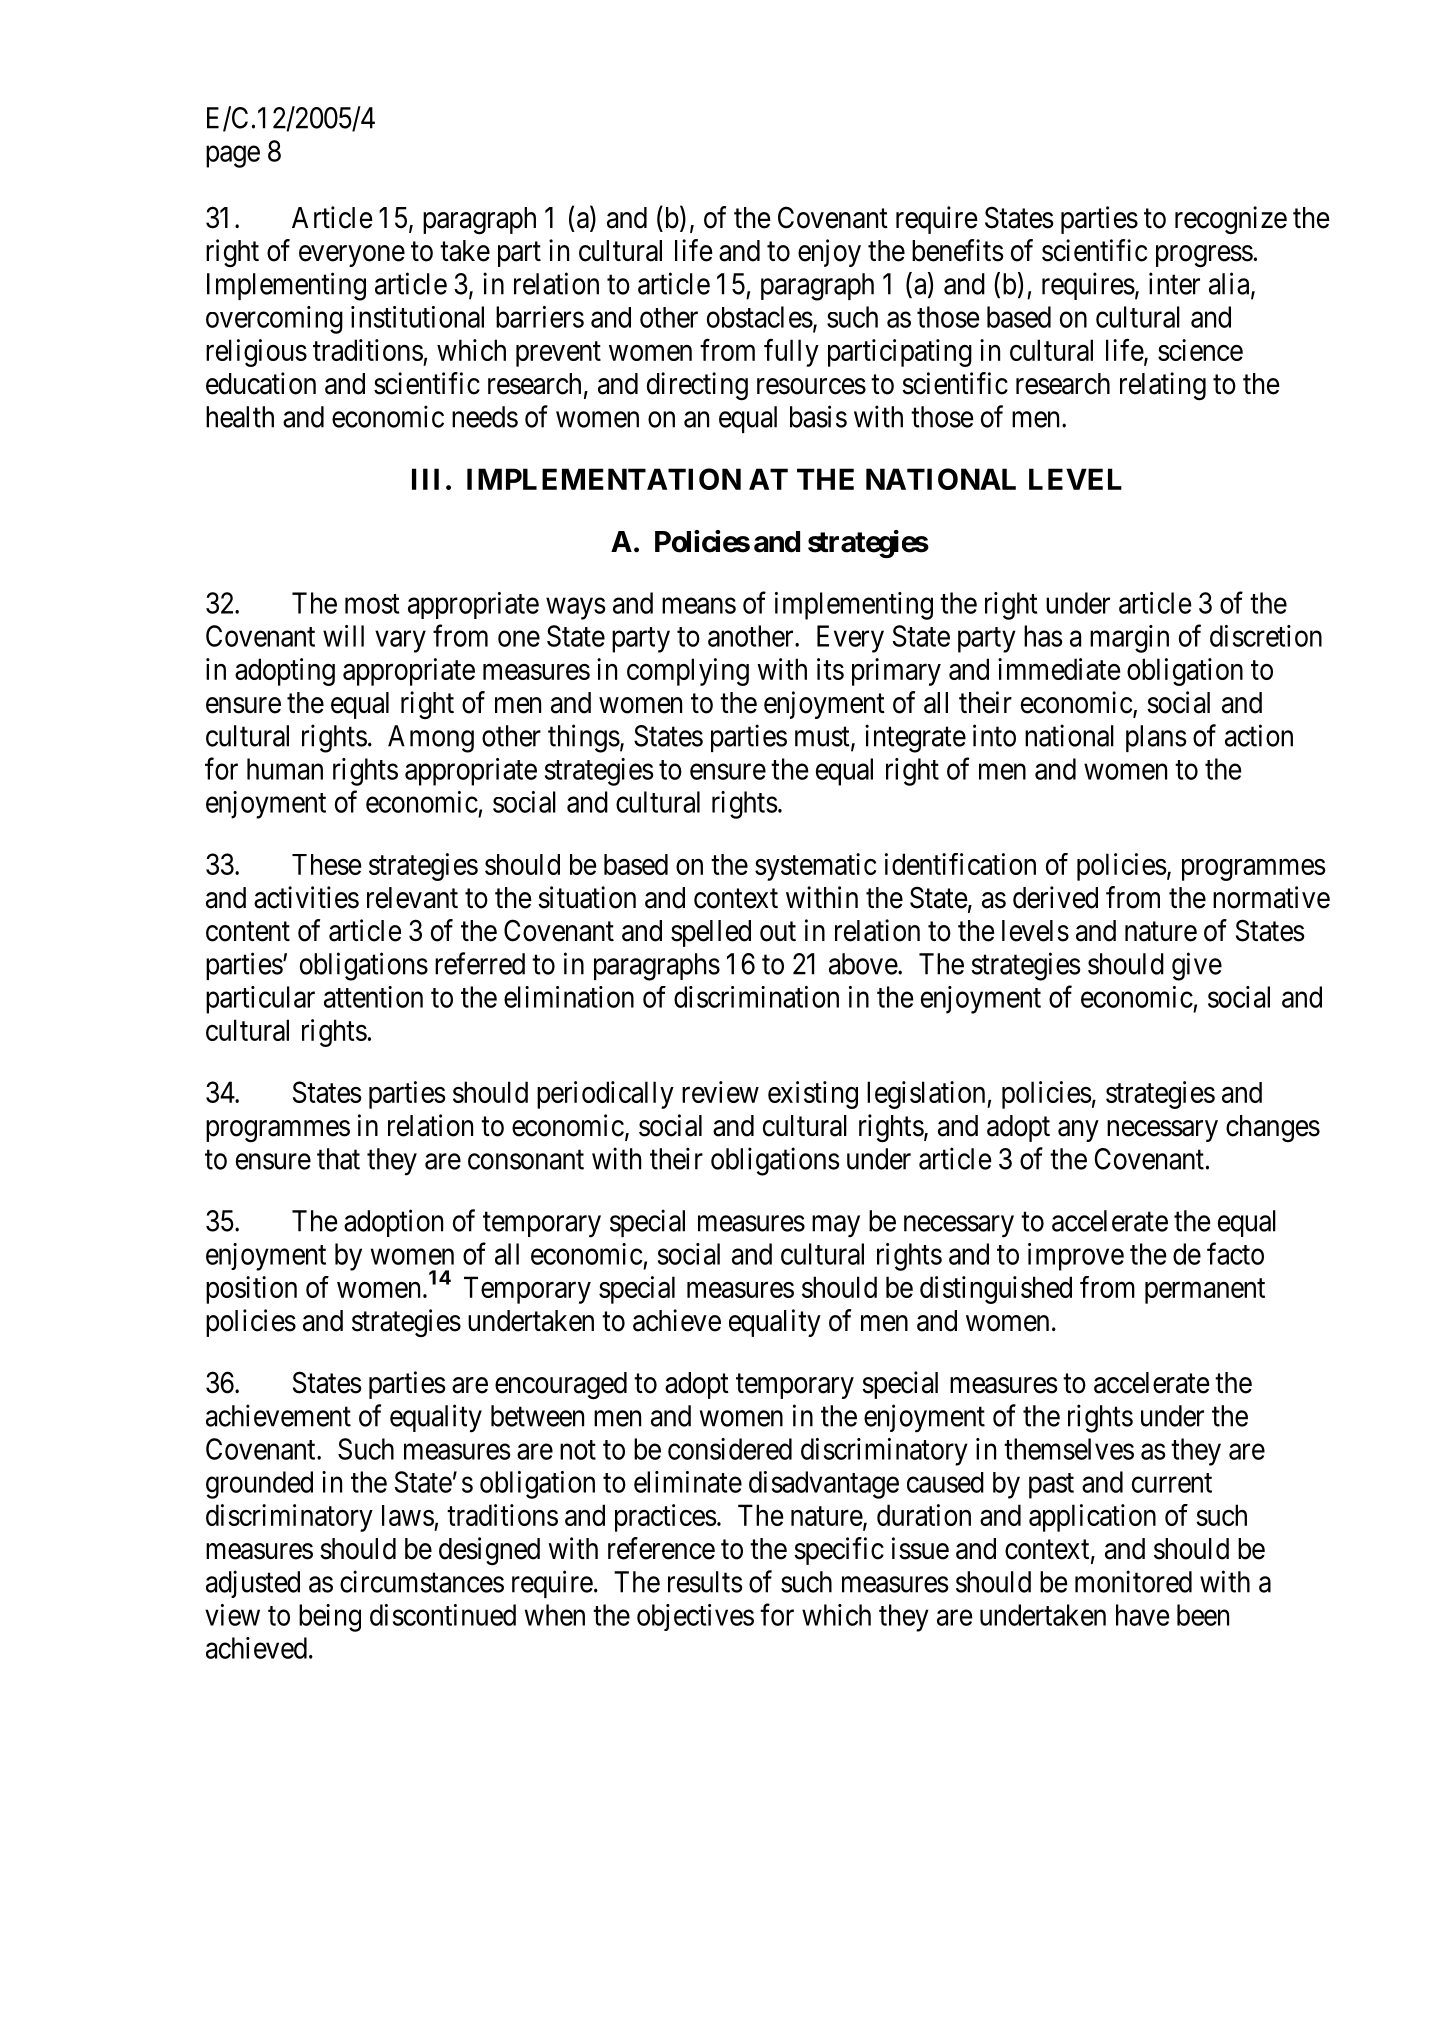 This document has height=2026, width=1432. Describe the element at coordinates (778, 932) in the document. I see `out` at that location.
